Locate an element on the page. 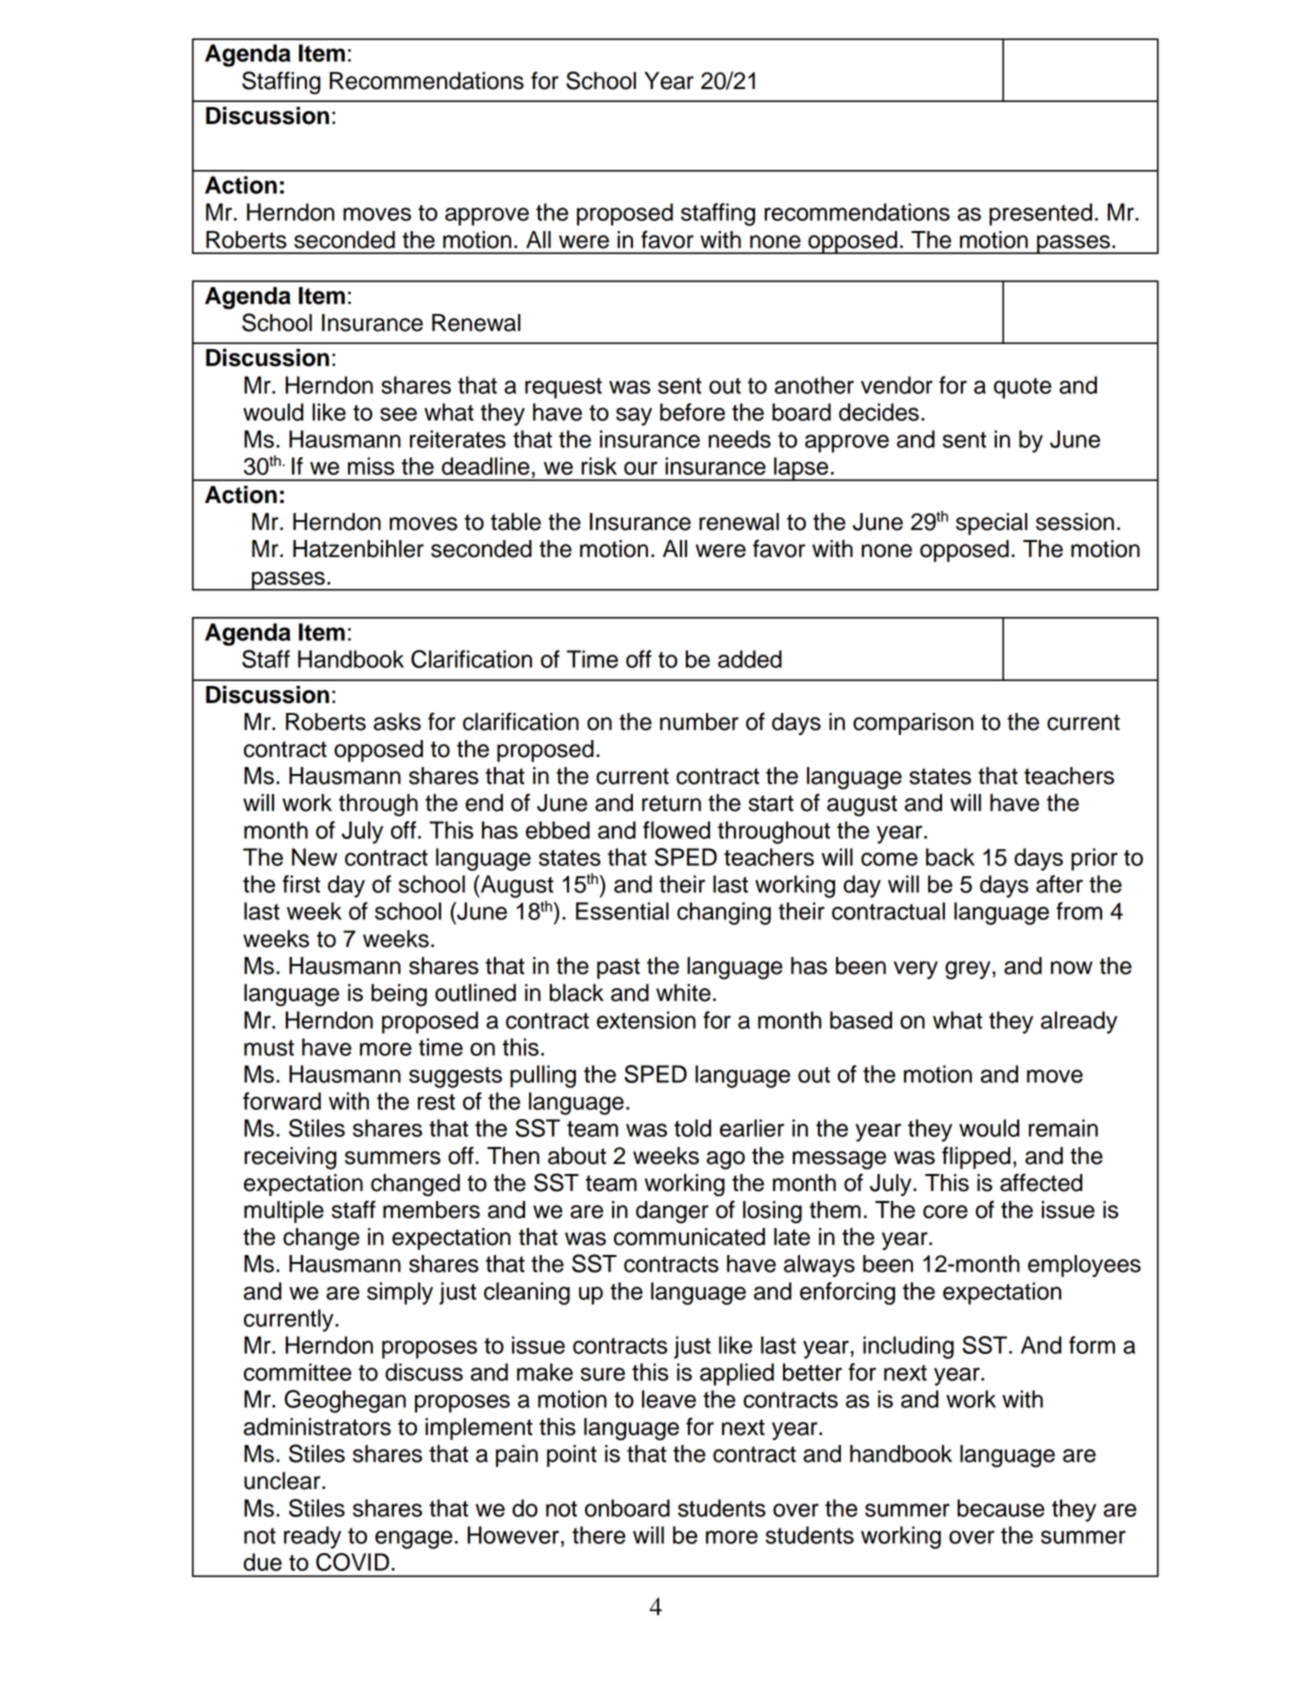 The width and height of the document is (1312, 1698). receiving is located at coordinates (290, 1158).
